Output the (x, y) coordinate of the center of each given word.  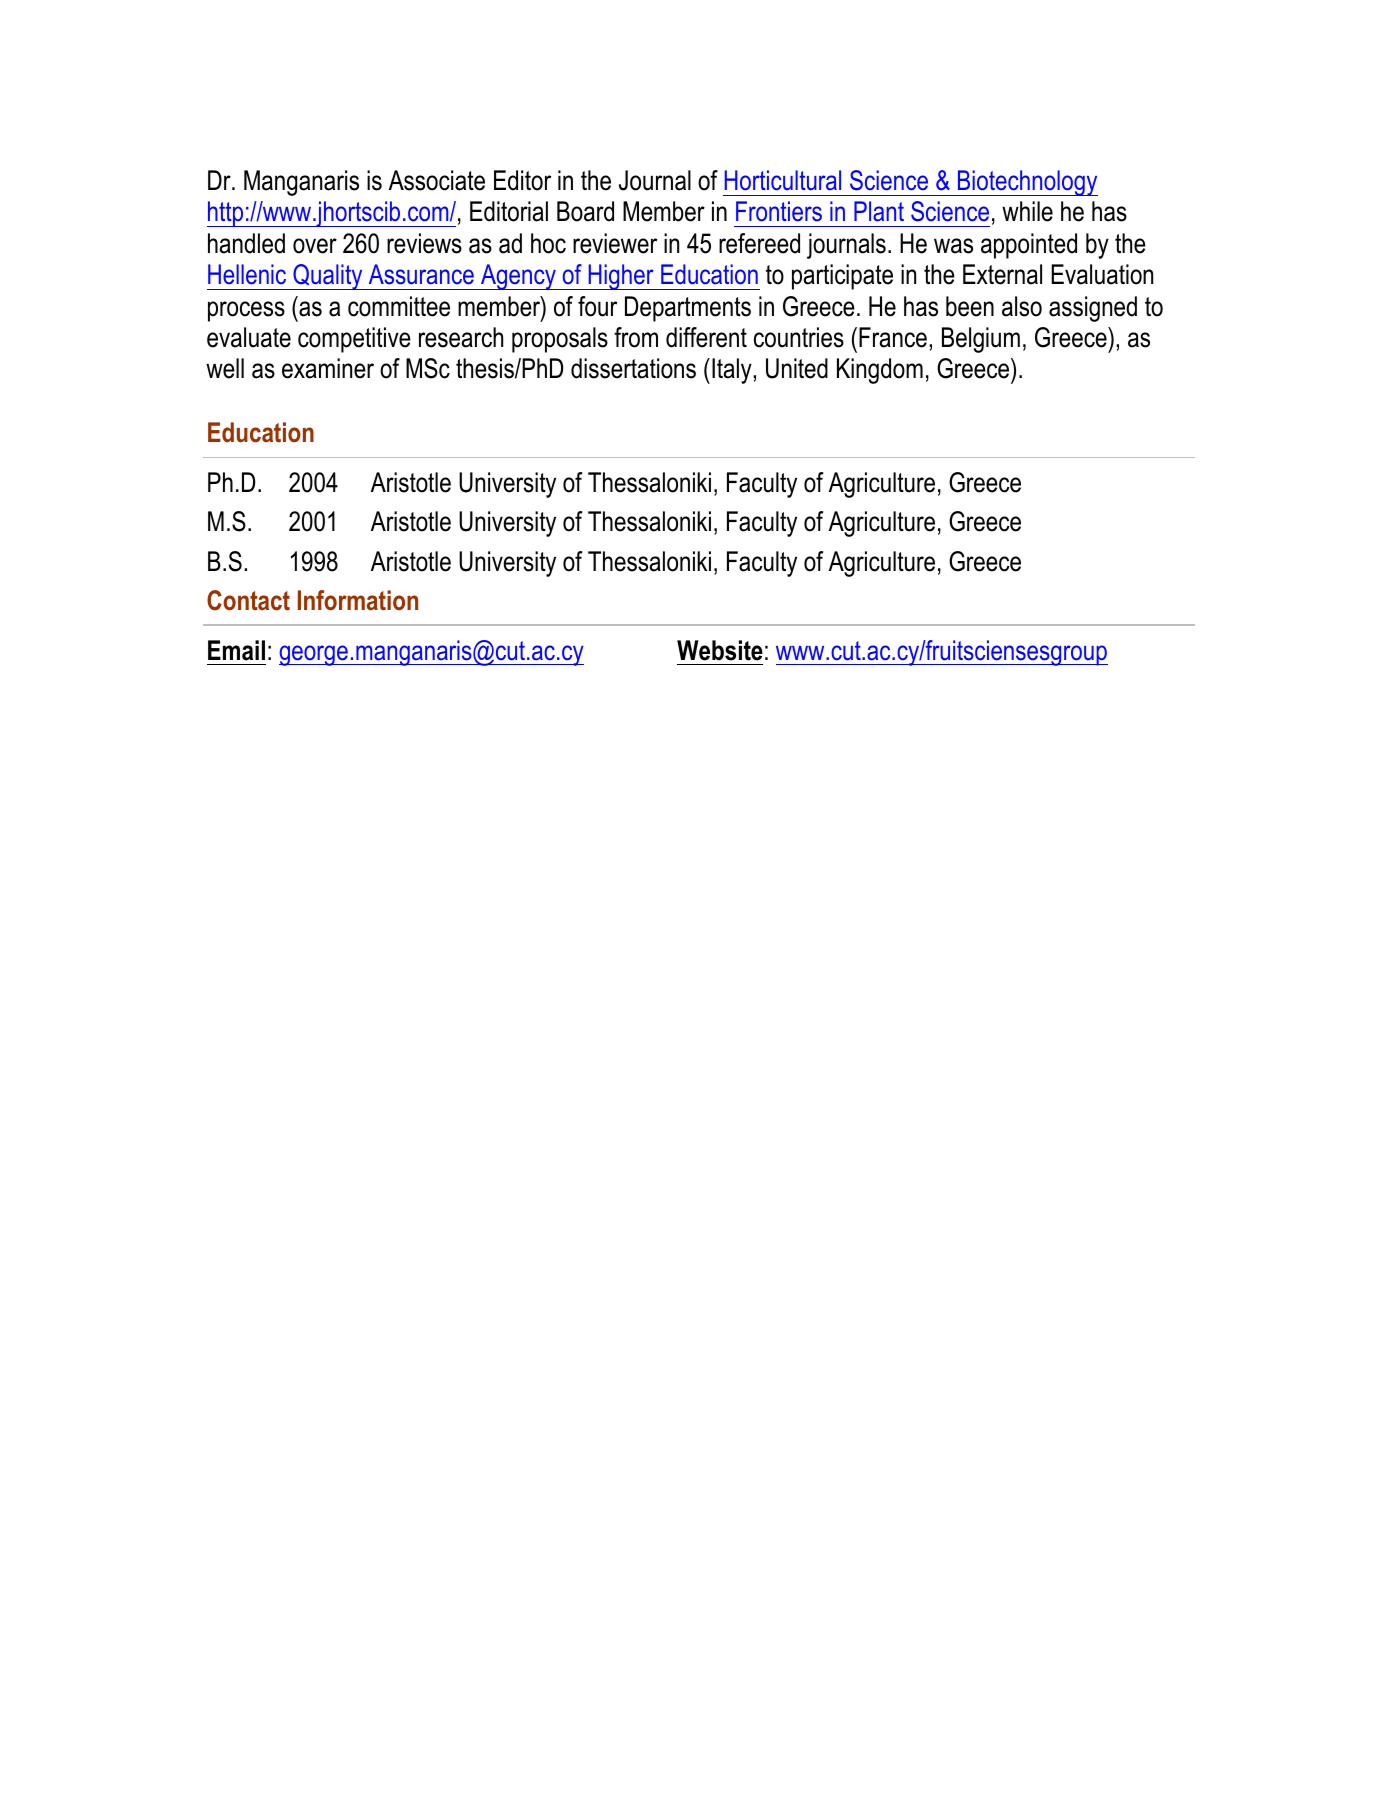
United (797, 368)
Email (236, 650)
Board (585, 211)
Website (720, 650)
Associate (437, 180)
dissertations (633, 368)
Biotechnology (1027, 183)
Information (358, 600)
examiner (328, 368)
